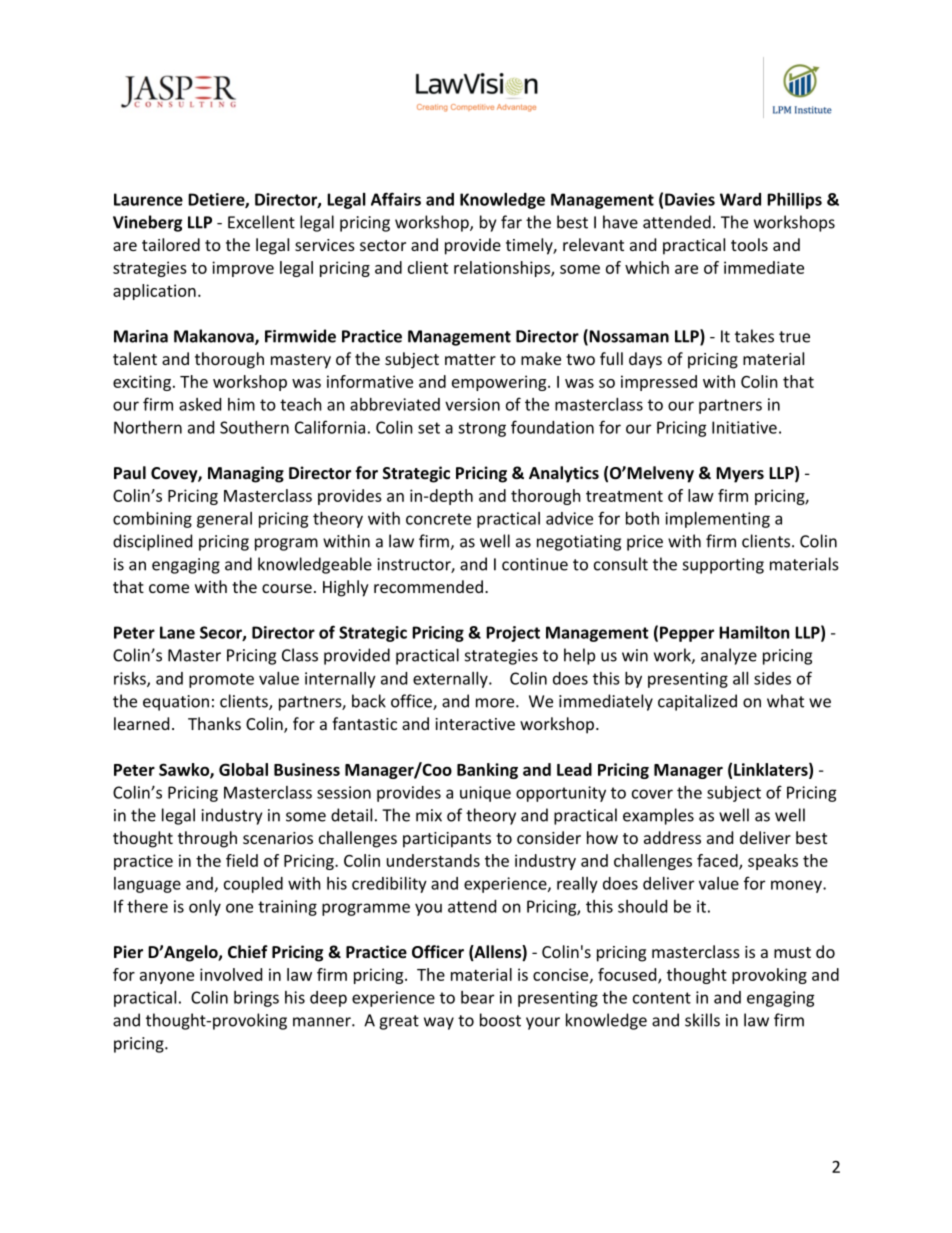  Describe the element at coordinates (171, 244) in the image. I see `tailored` at that location.
